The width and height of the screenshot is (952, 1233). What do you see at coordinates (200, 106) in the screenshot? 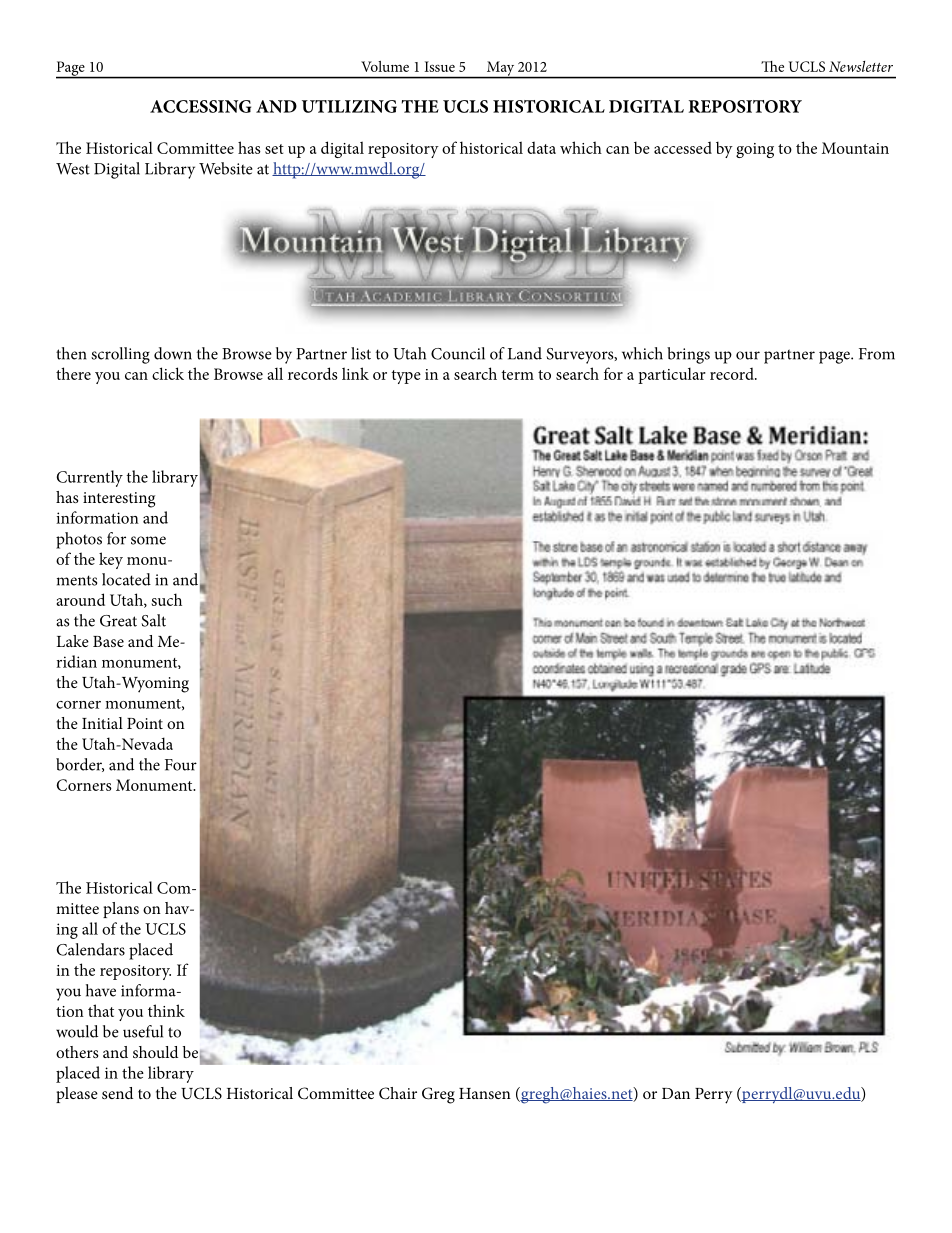
I see `ACCESSING` at bounding box center [200, 106].
